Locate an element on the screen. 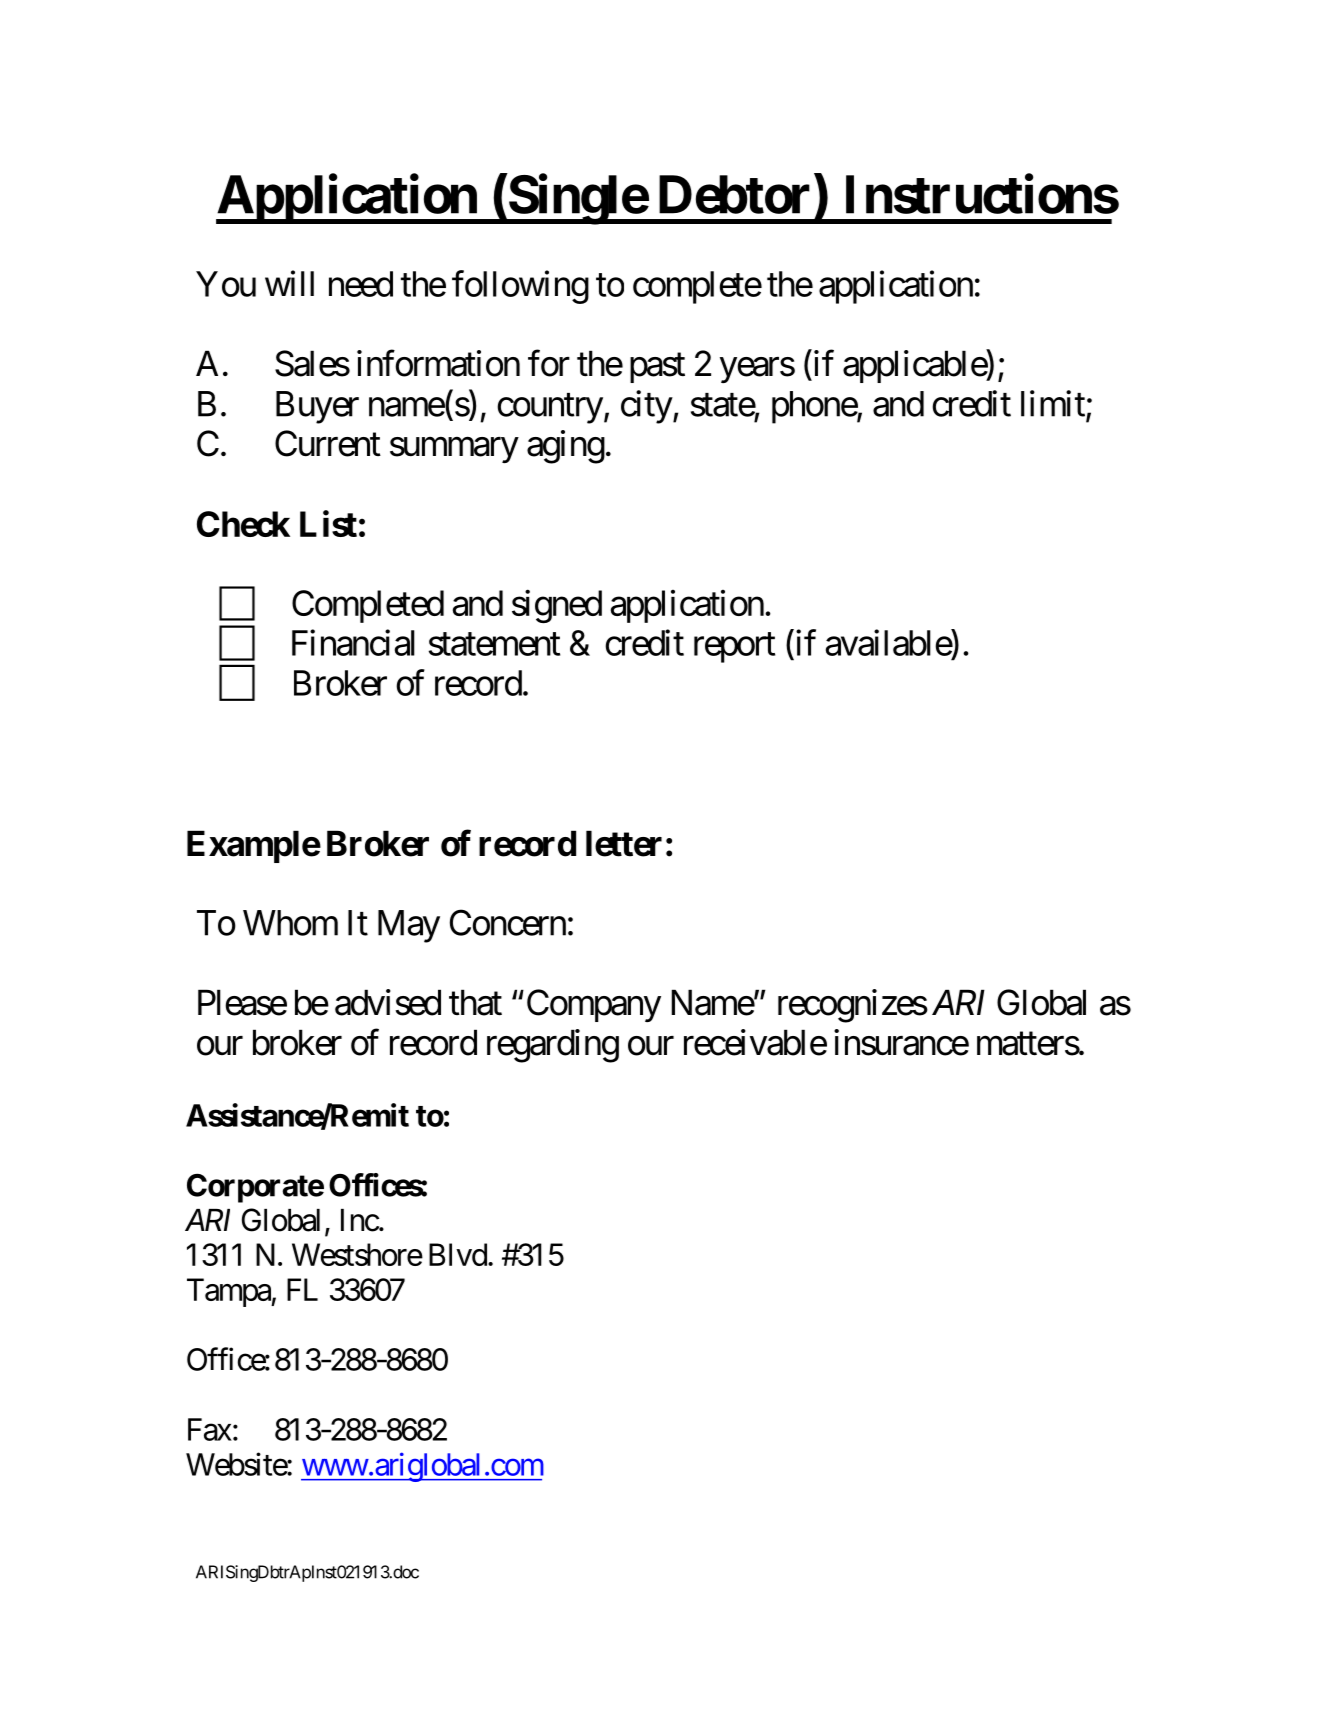  Fax is located at coordinates (210, 1429).
